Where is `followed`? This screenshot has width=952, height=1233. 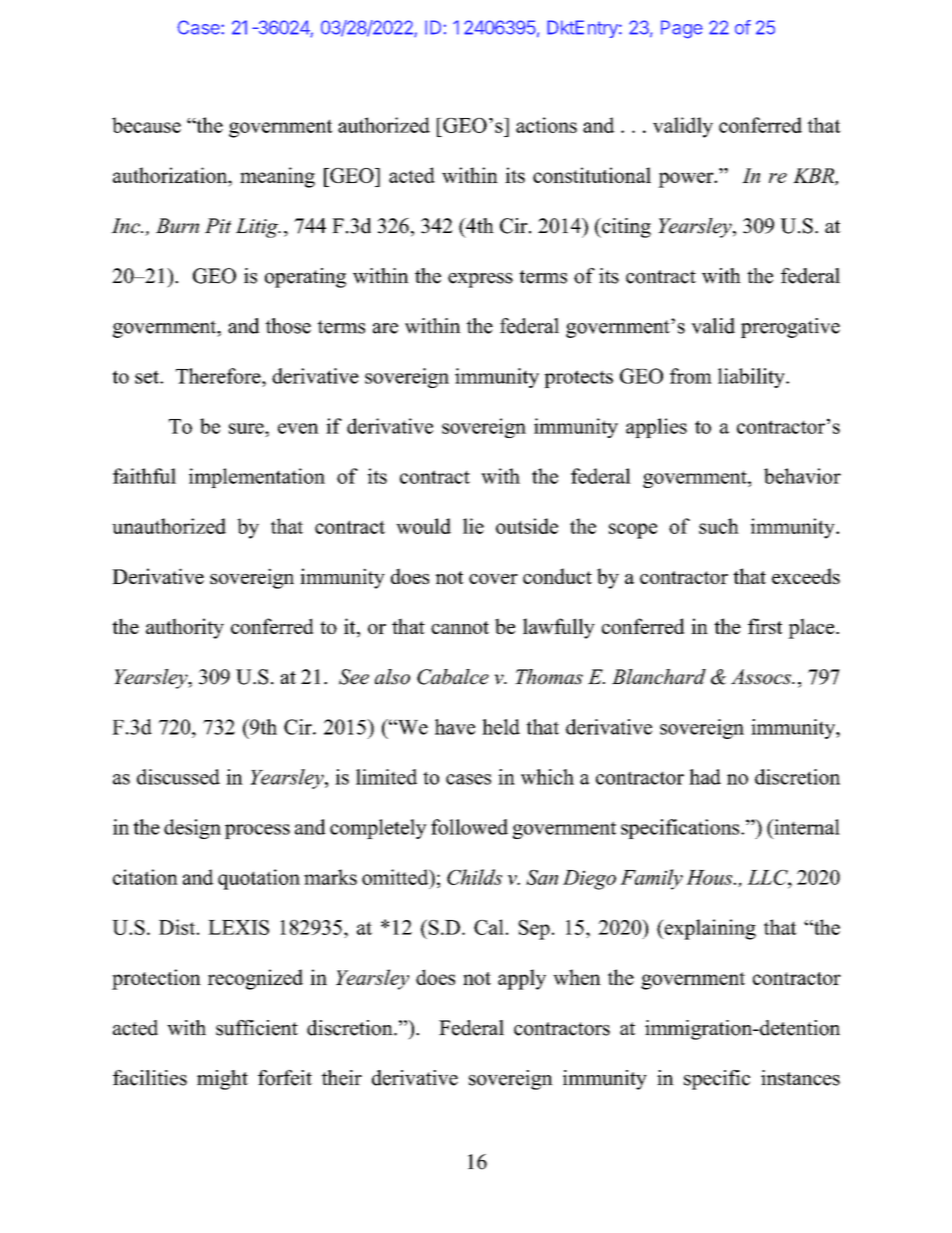 followed is located at coordinates (469, 827).
